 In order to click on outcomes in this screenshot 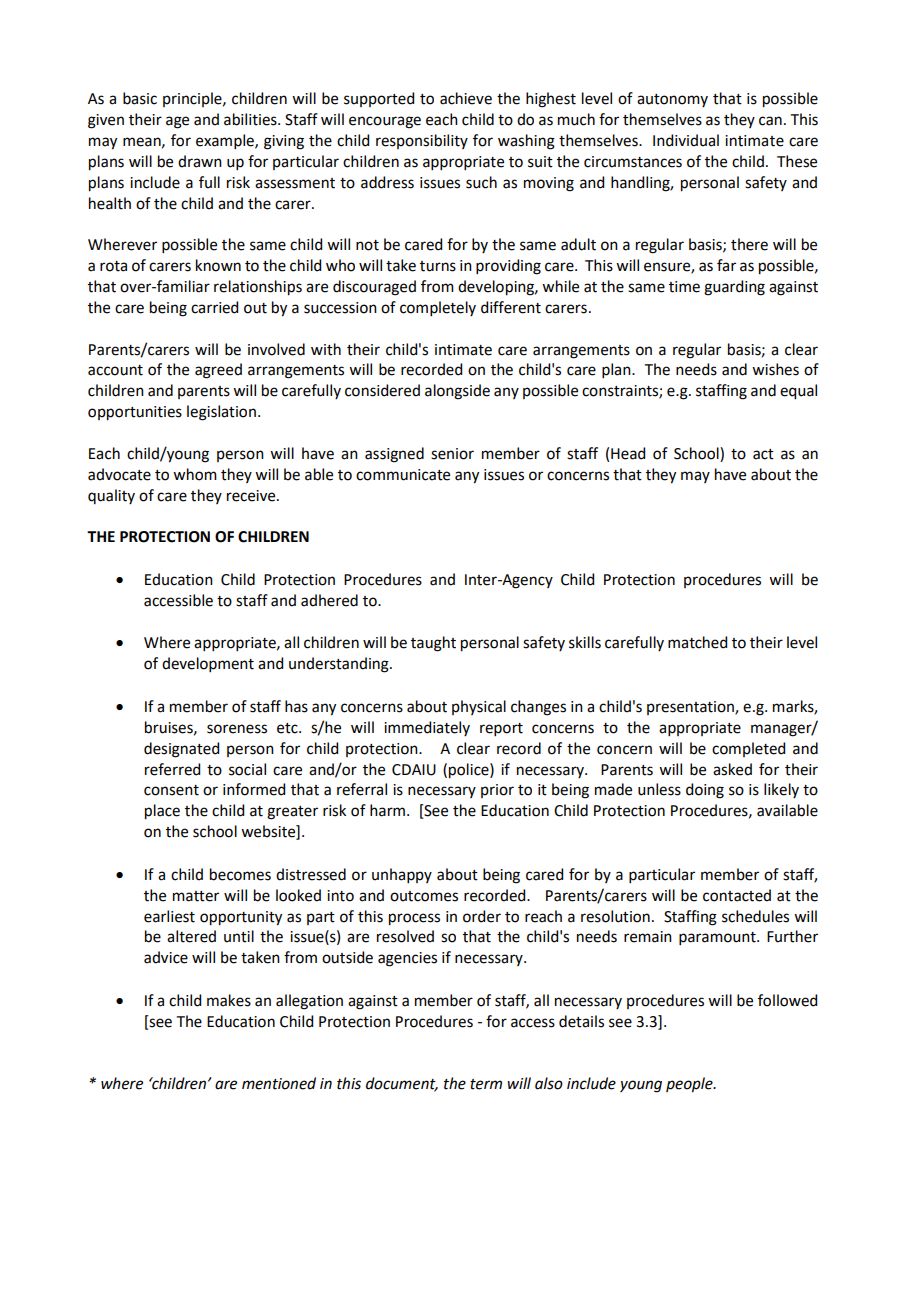, I will do `click(424, 896)`.
